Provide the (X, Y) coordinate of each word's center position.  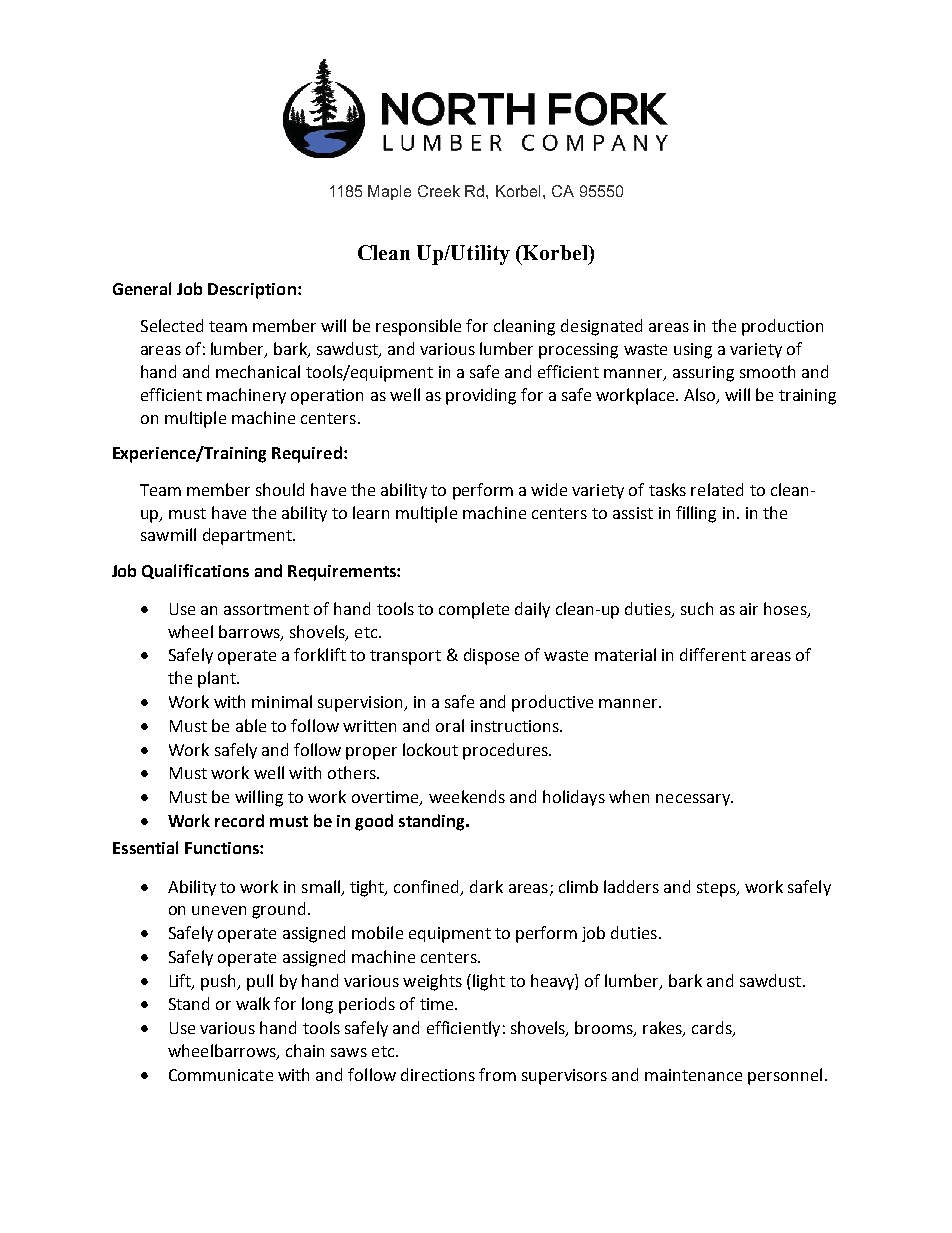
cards (713, 1029)
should (280, 489)
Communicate (221, 1075)
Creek (439, 191)
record (239, 820)
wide (549, 489)
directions (438, 1074)
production (782, 327)
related (717, 489)
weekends (467, 796)
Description (252, 291)
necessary (694, 800)
